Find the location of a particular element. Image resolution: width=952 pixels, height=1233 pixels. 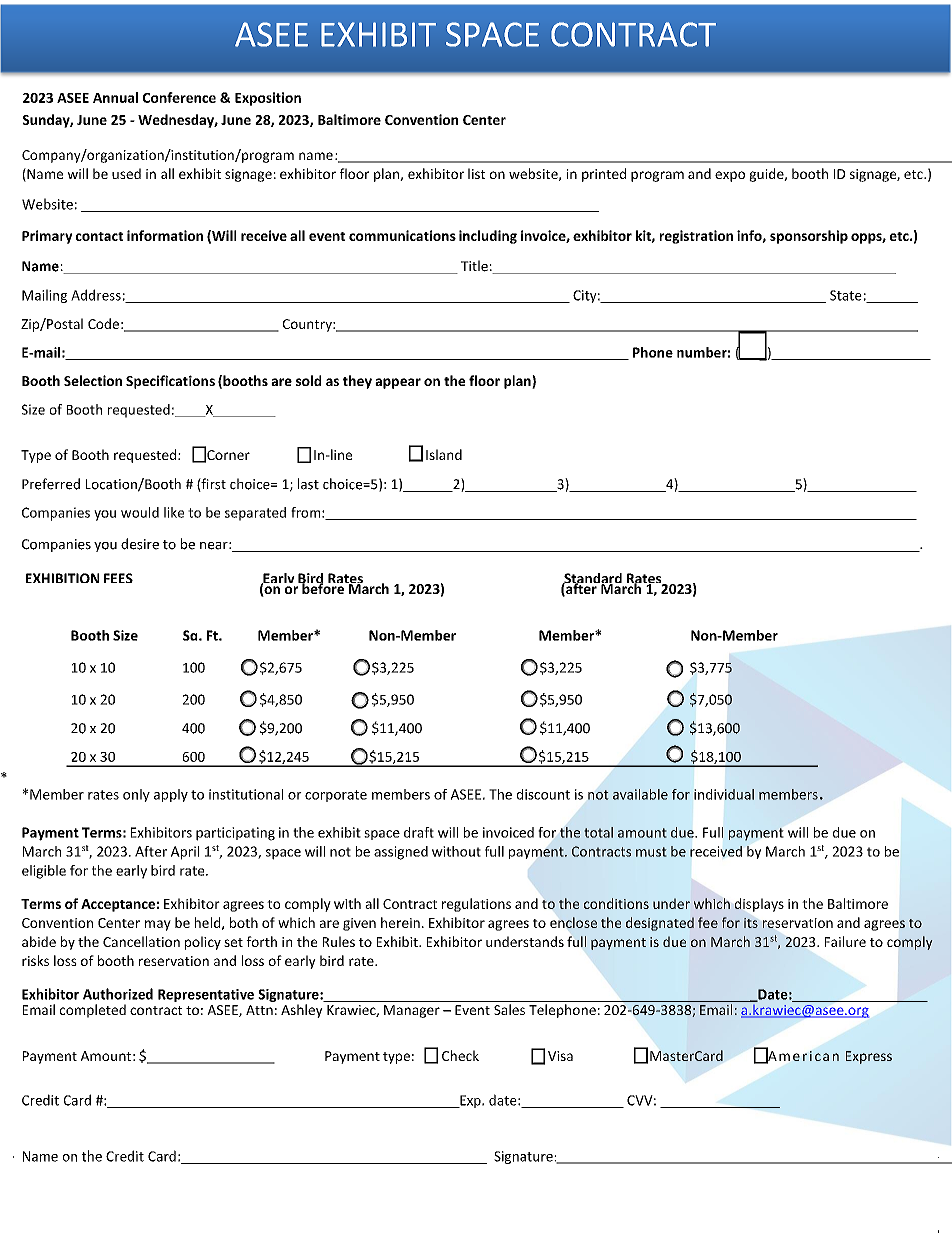

Selection is located at coordinates (93, 380).
